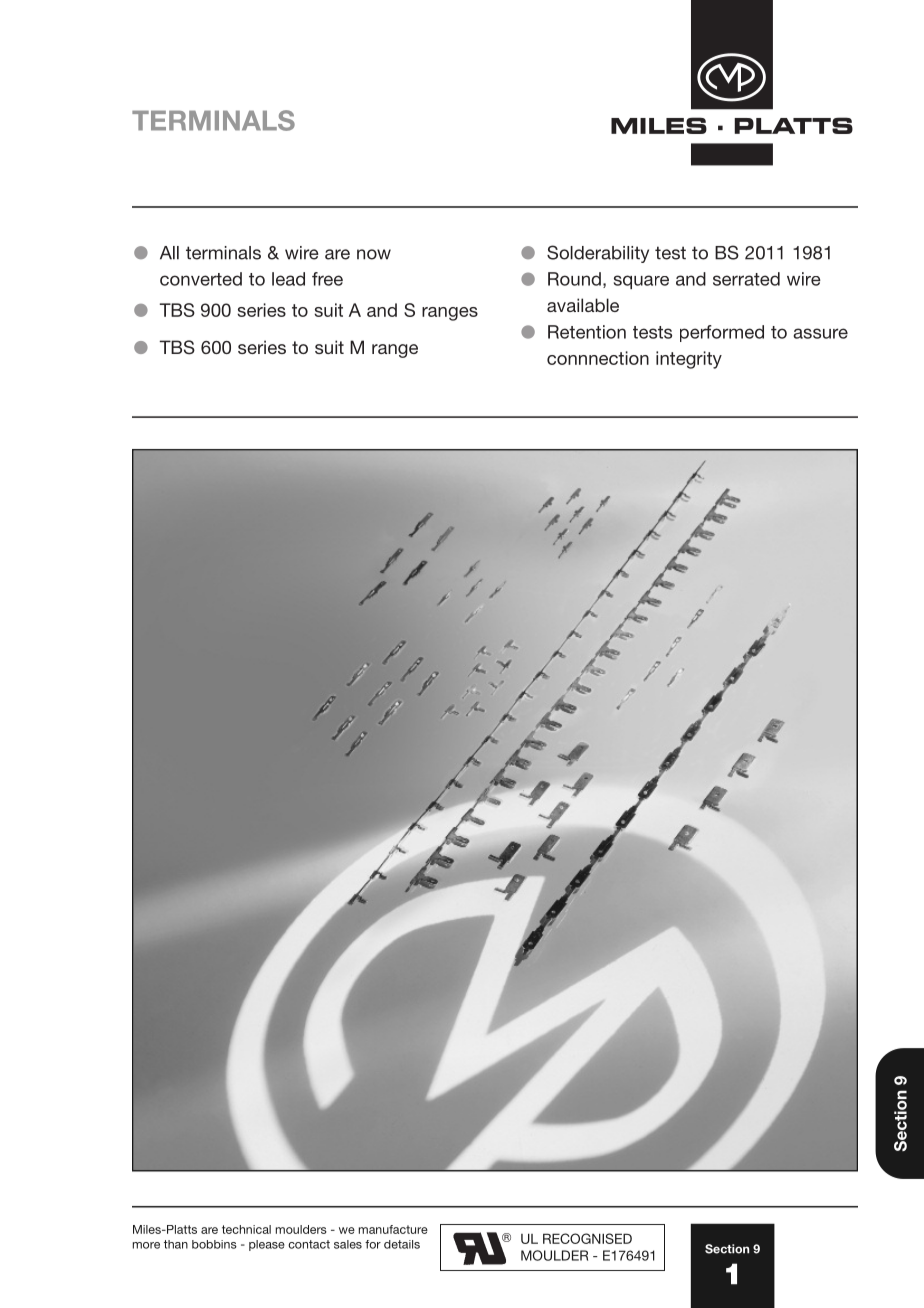  Describe the element at coordinates (288, 279) in the image. I see `lead` at that location.
